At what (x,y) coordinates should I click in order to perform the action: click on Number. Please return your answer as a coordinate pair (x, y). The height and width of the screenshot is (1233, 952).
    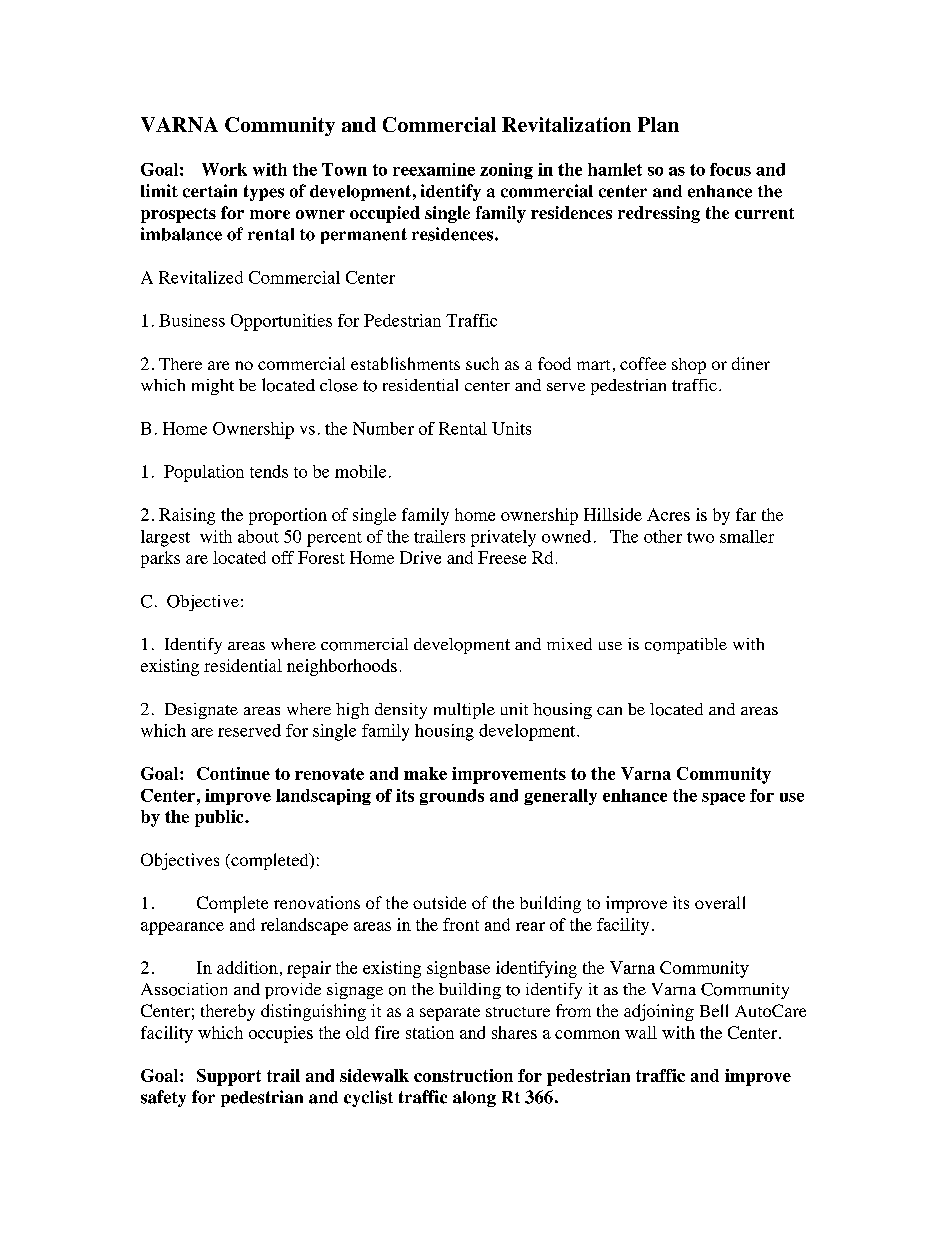
    Looking at the image, I should click on (383, 428).
